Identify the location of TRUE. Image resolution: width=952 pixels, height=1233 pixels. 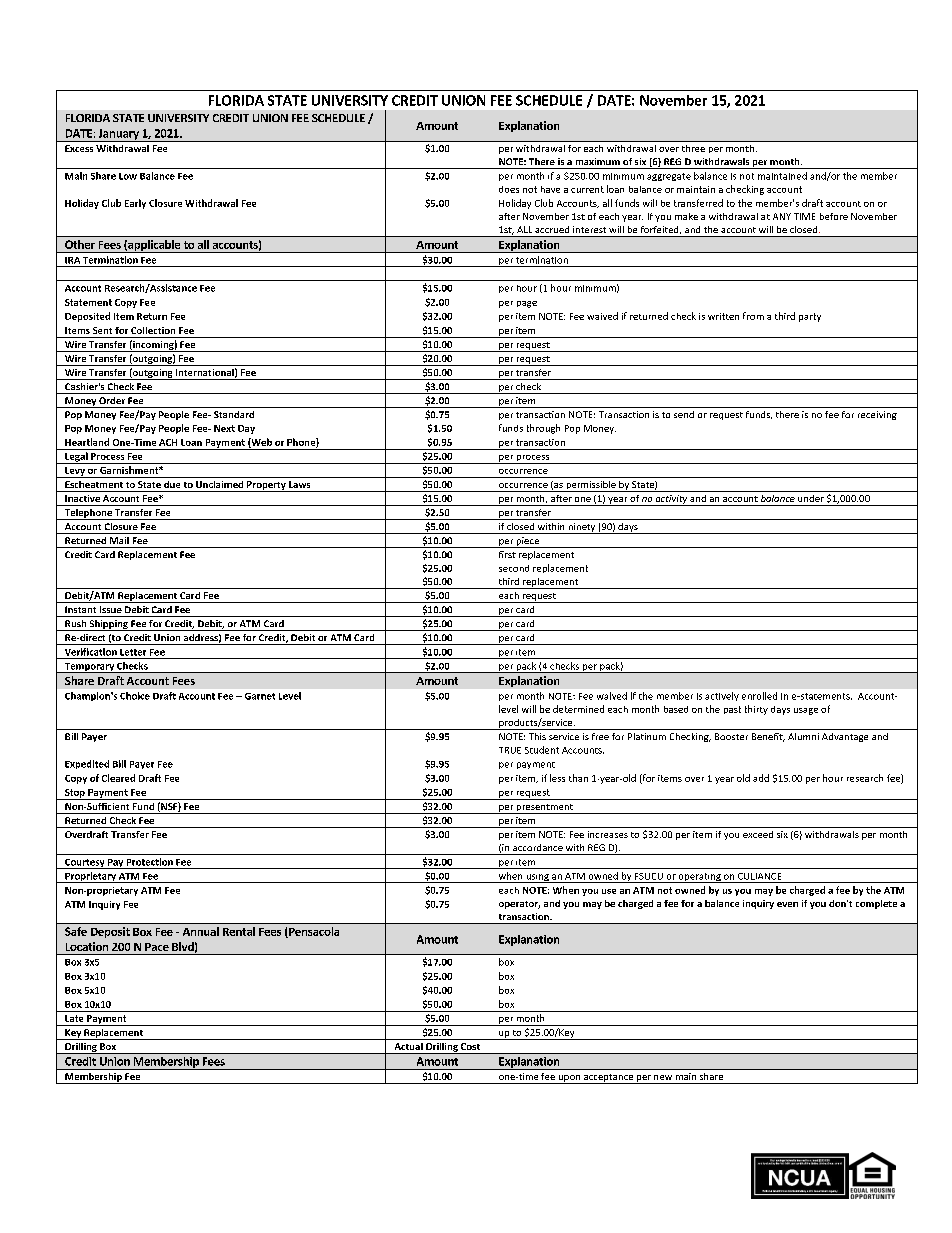
(510, 750).
